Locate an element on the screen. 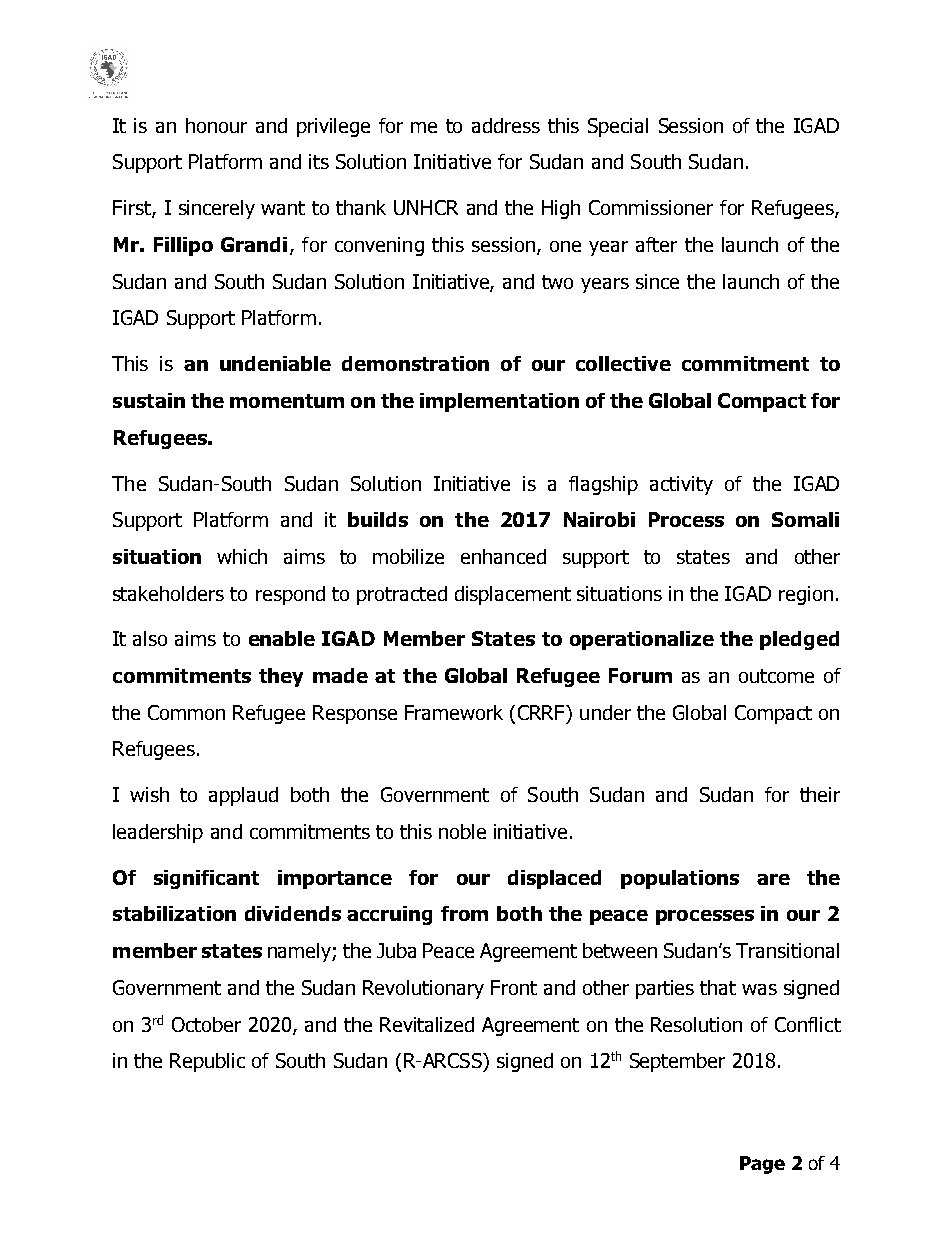 The width and height of the screenshot is (952, 1233). address is located at coordinates (506, 125).
